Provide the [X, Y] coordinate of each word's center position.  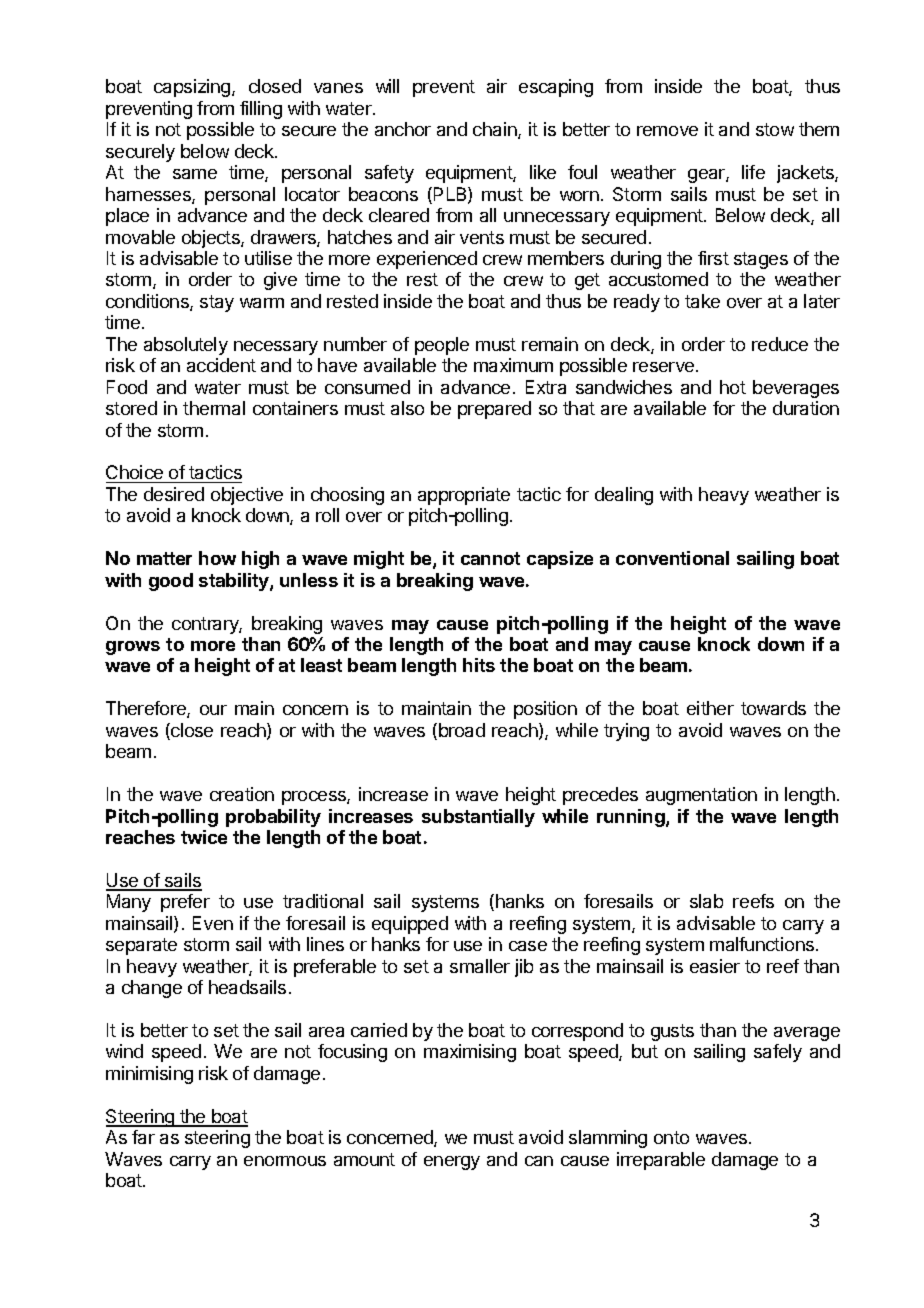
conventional [672, 558]
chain [496, 130]
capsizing [193, 88]
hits [479, 665]
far [143, 1137]
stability [235, 582]
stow [775, 129]
